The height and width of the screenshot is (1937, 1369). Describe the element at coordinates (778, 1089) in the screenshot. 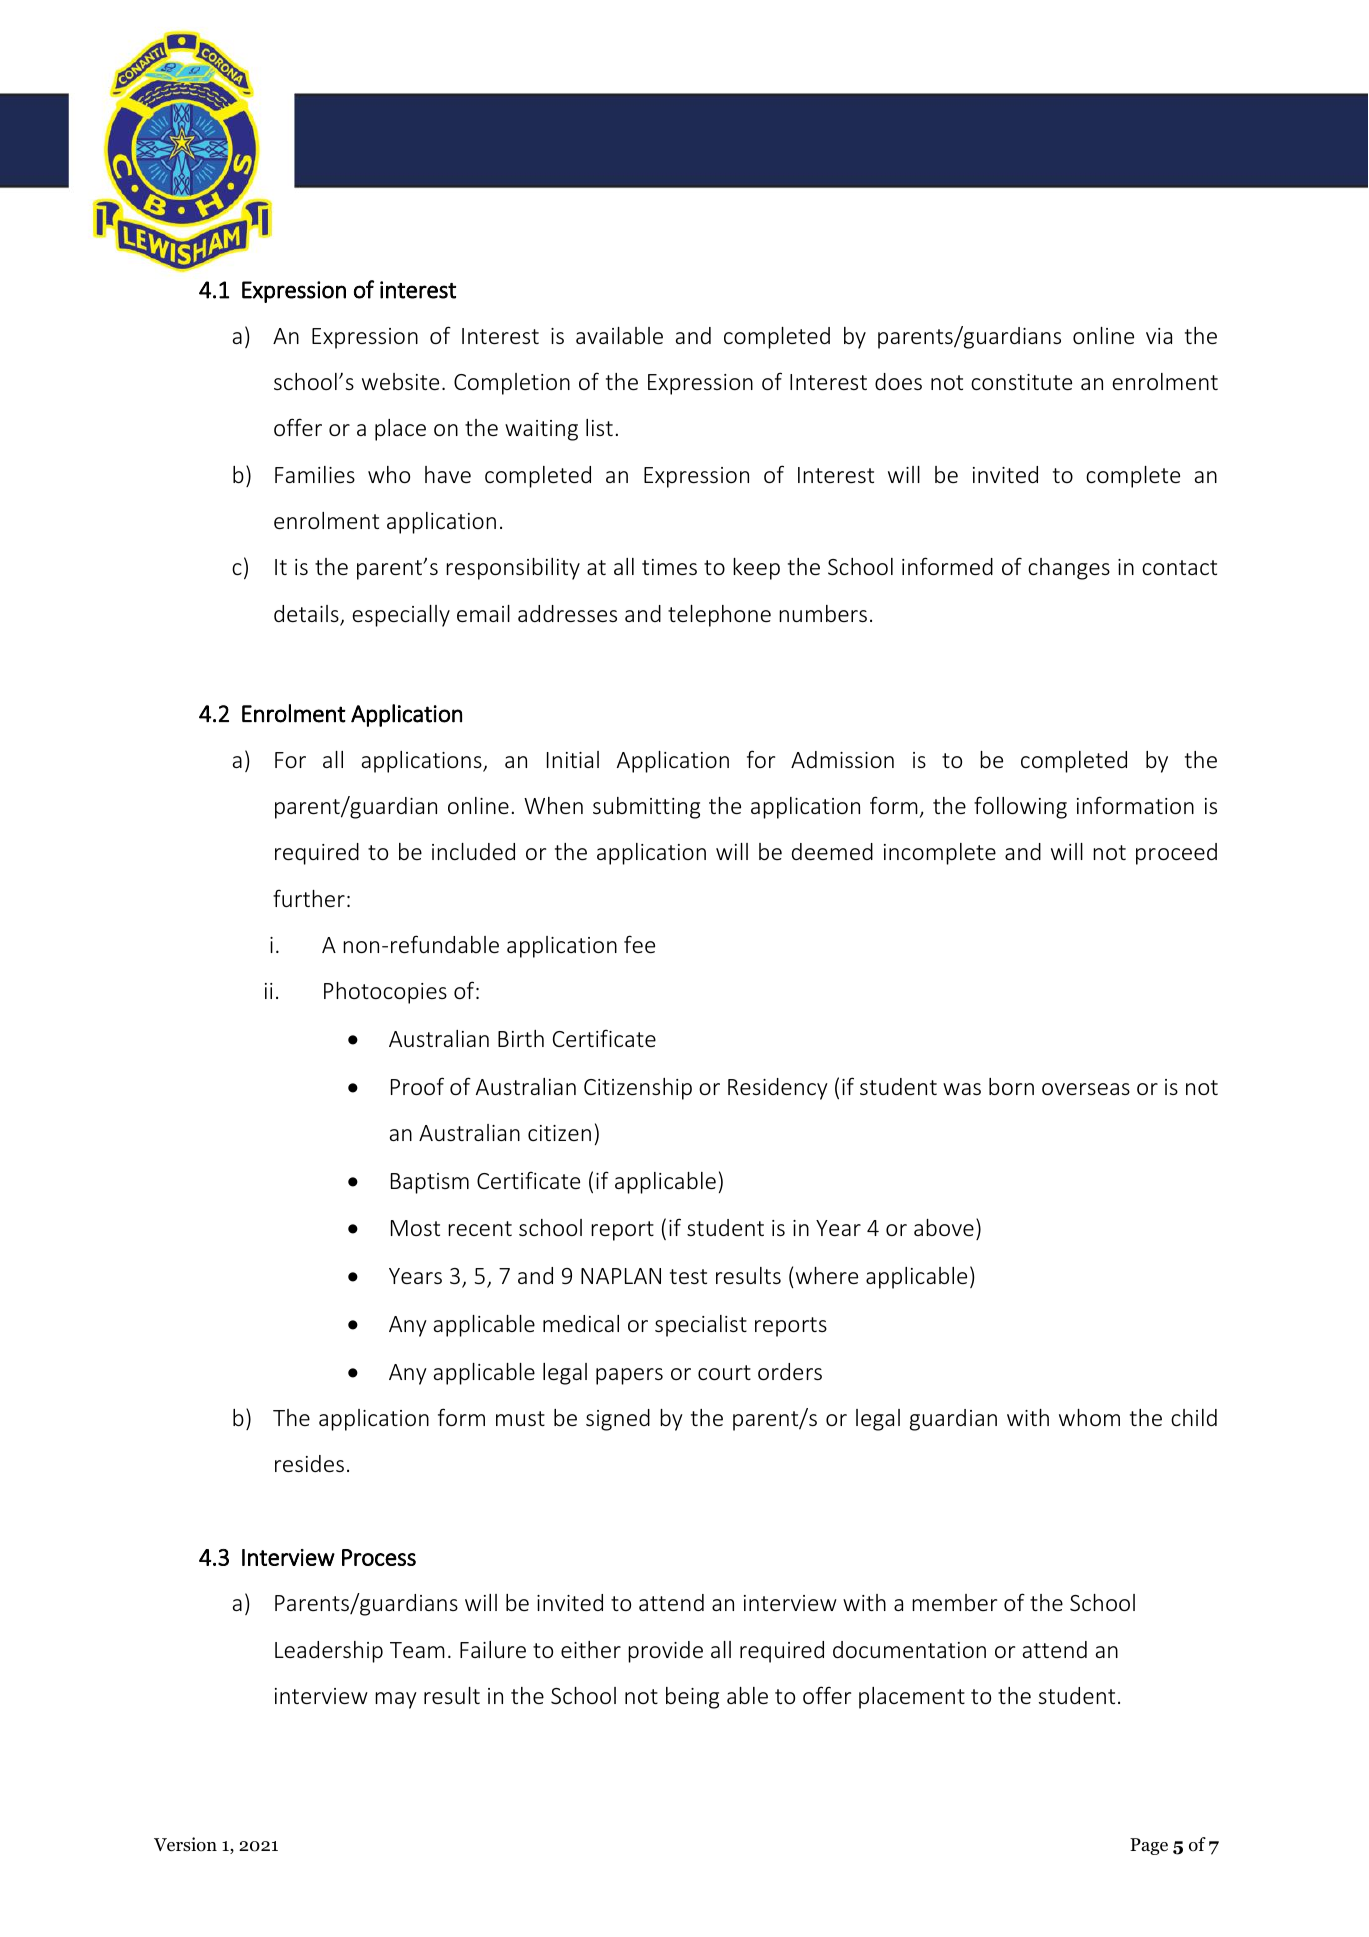

I see `Residency` at that location.
